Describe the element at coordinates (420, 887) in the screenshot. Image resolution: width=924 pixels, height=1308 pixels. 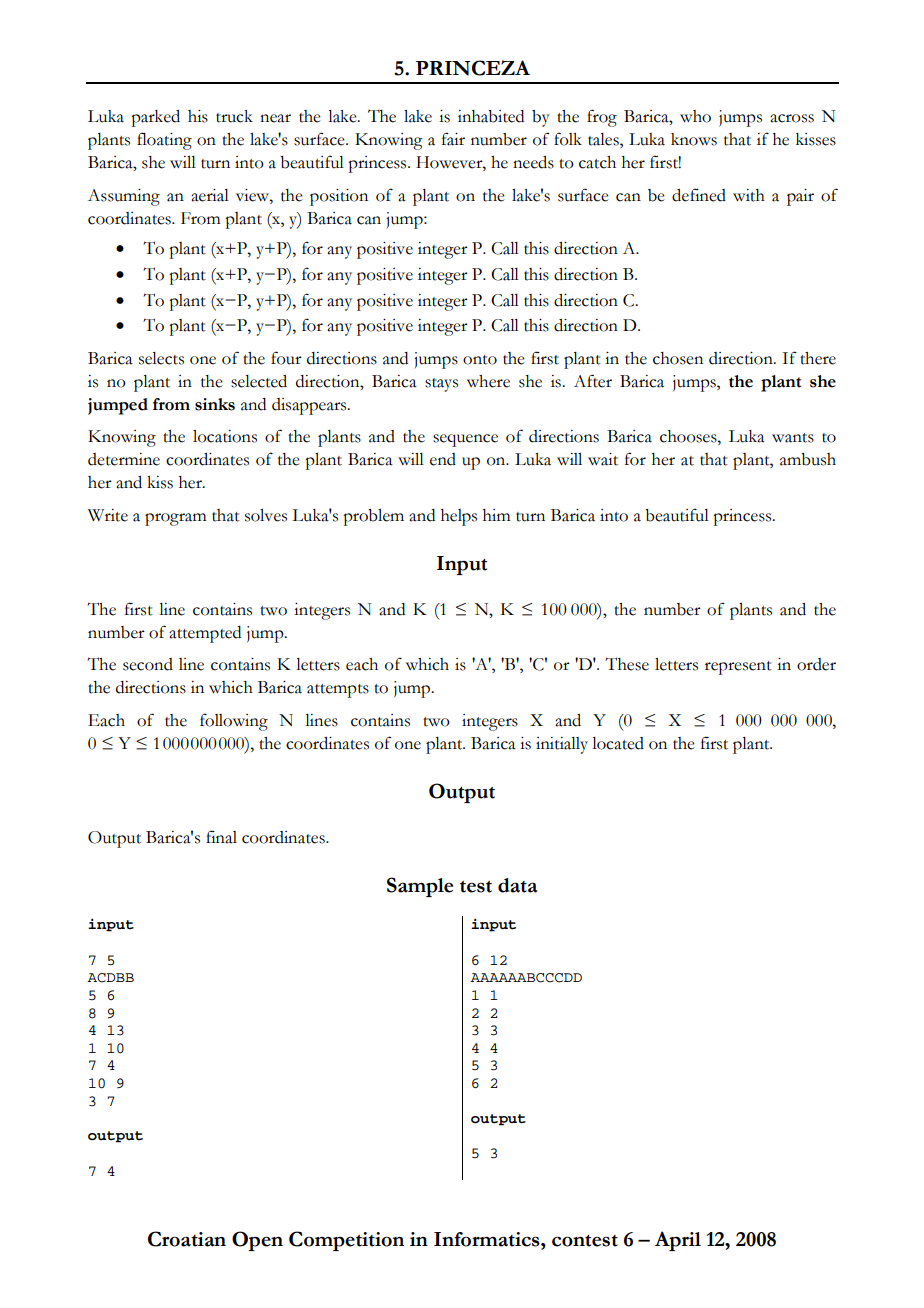
I see `Sample` at that location.
